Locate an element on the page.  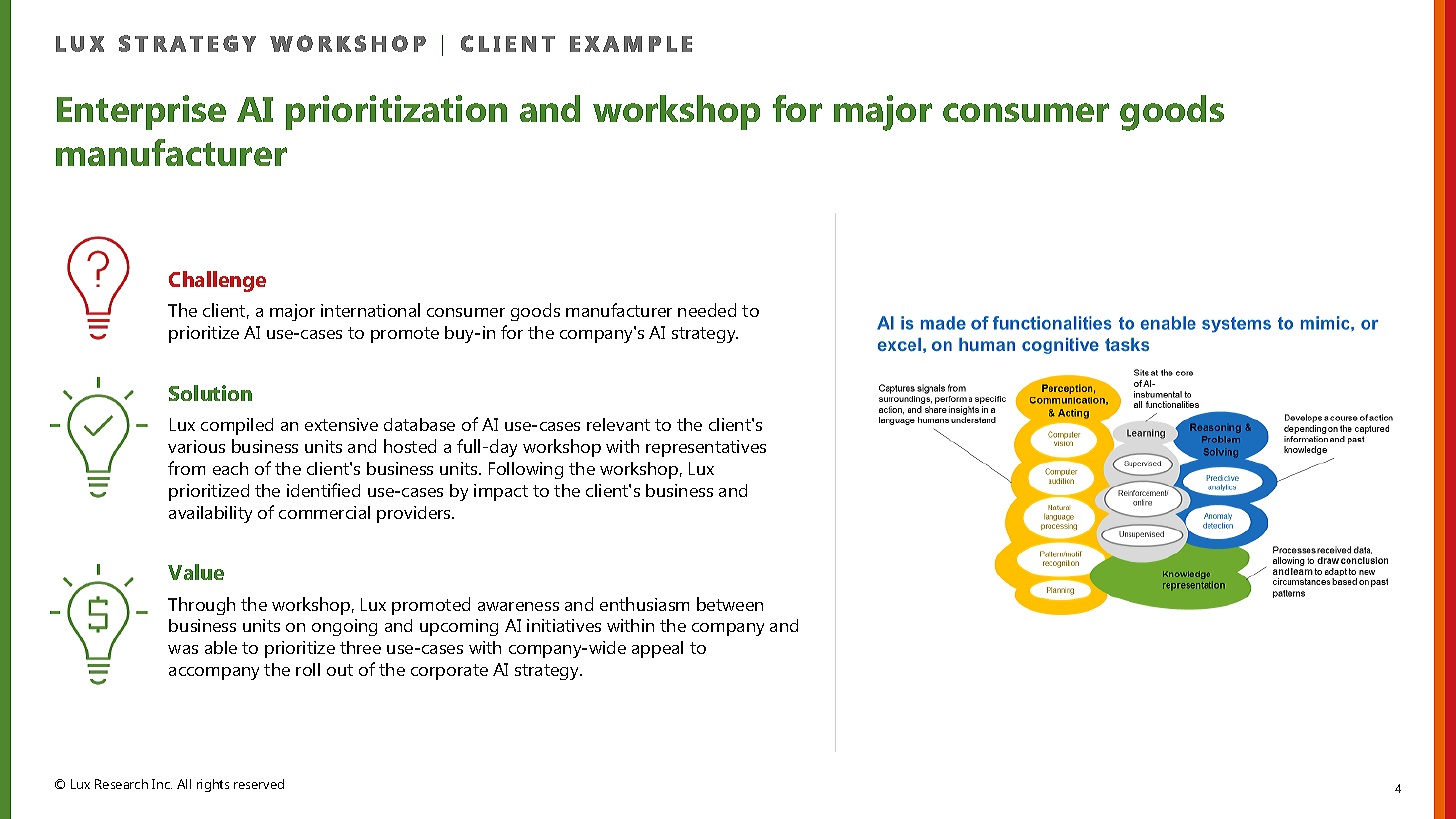
upcoming is located at coordinates (459, 627).
